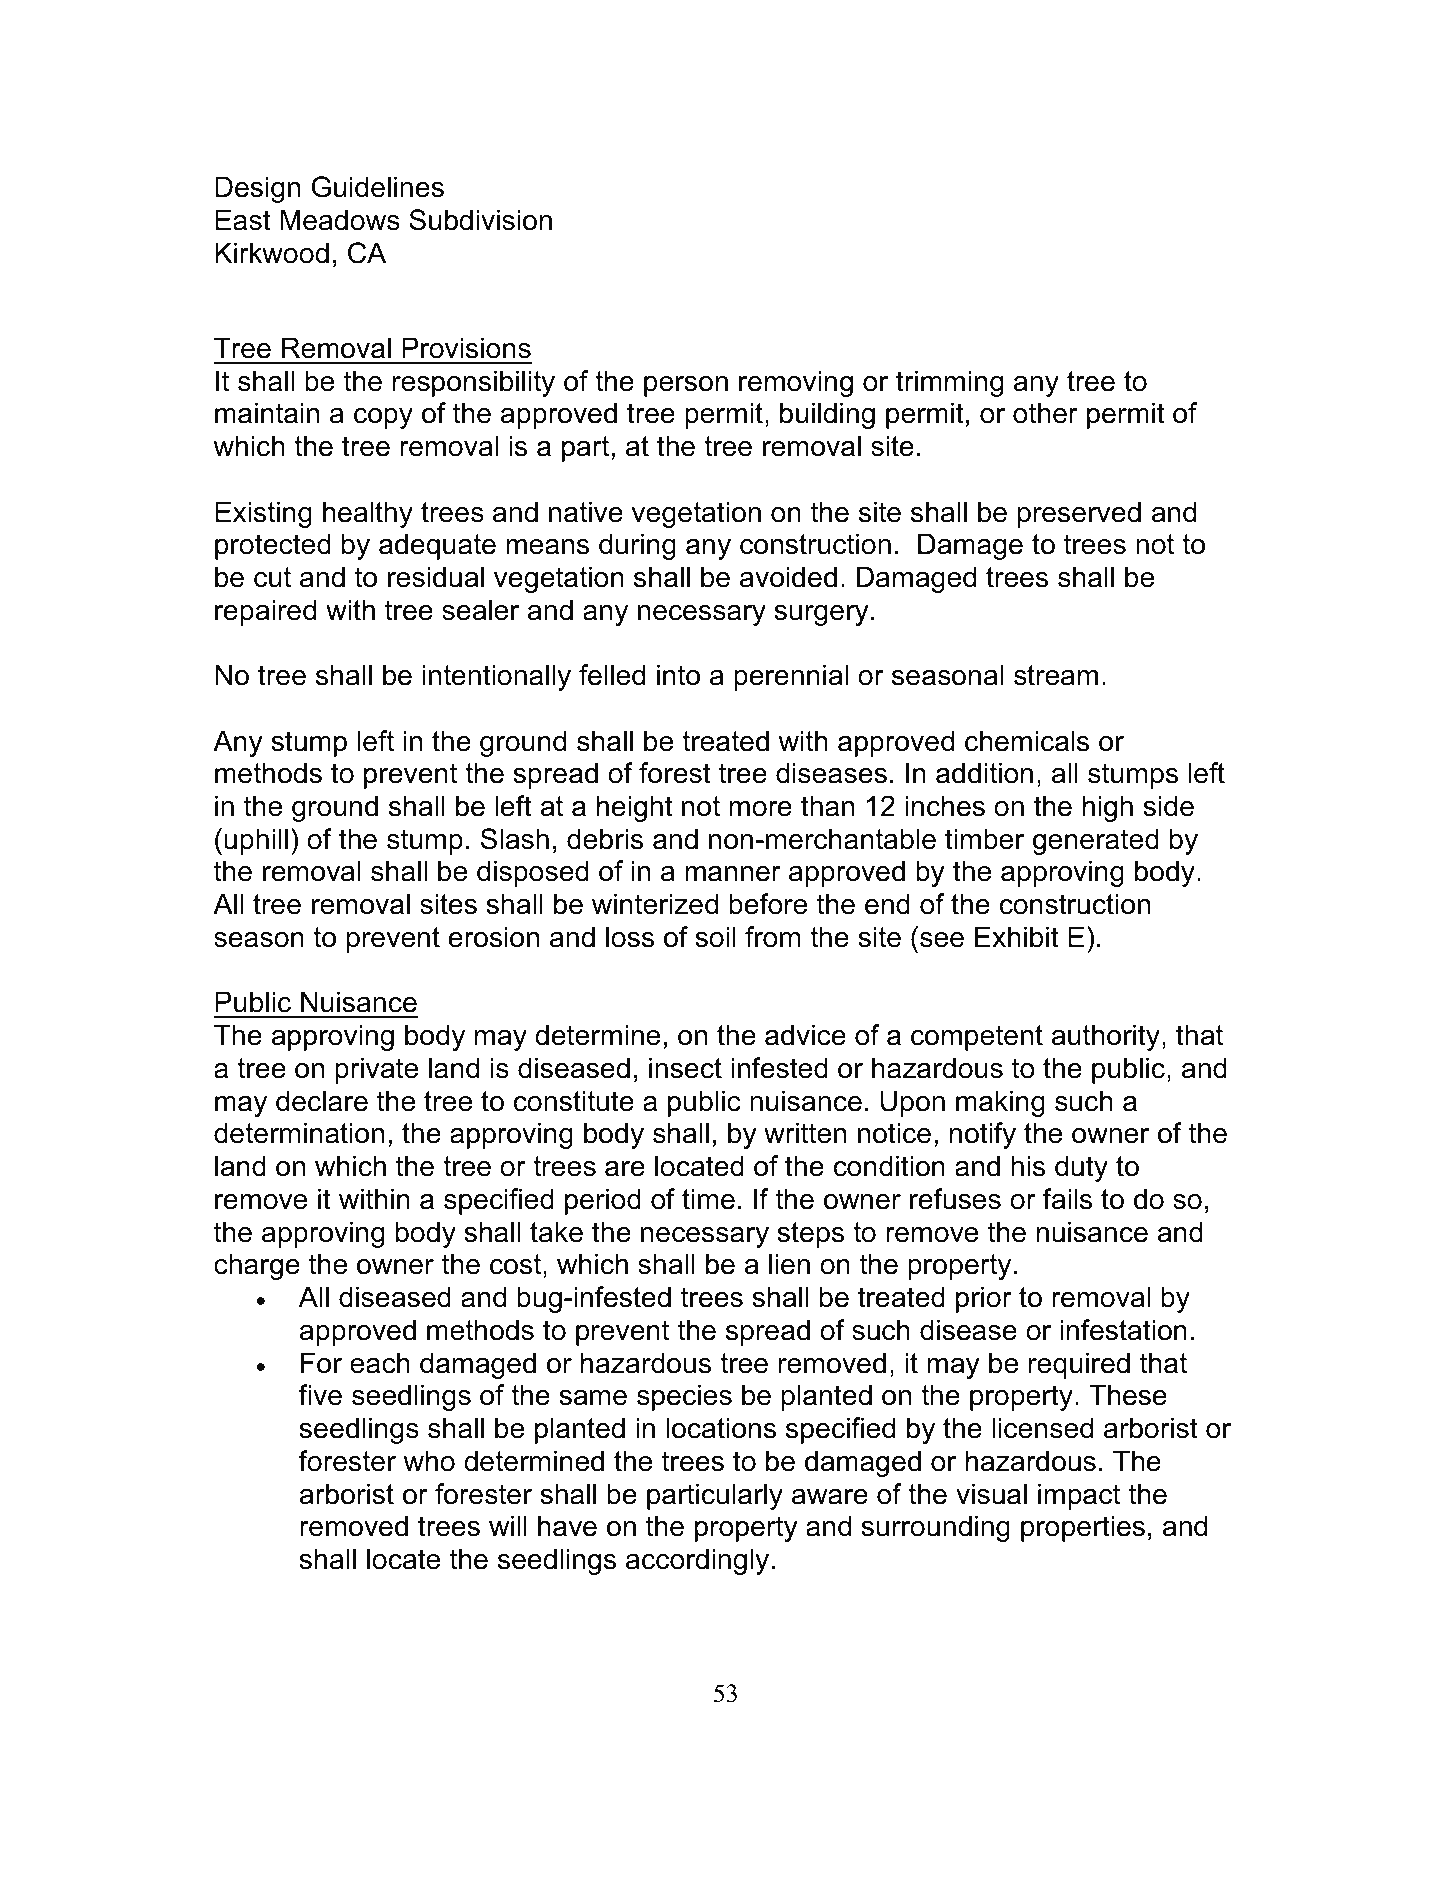 This image has height=1879, width=1452. I want to click on Guidelines, so click(377, 187).
